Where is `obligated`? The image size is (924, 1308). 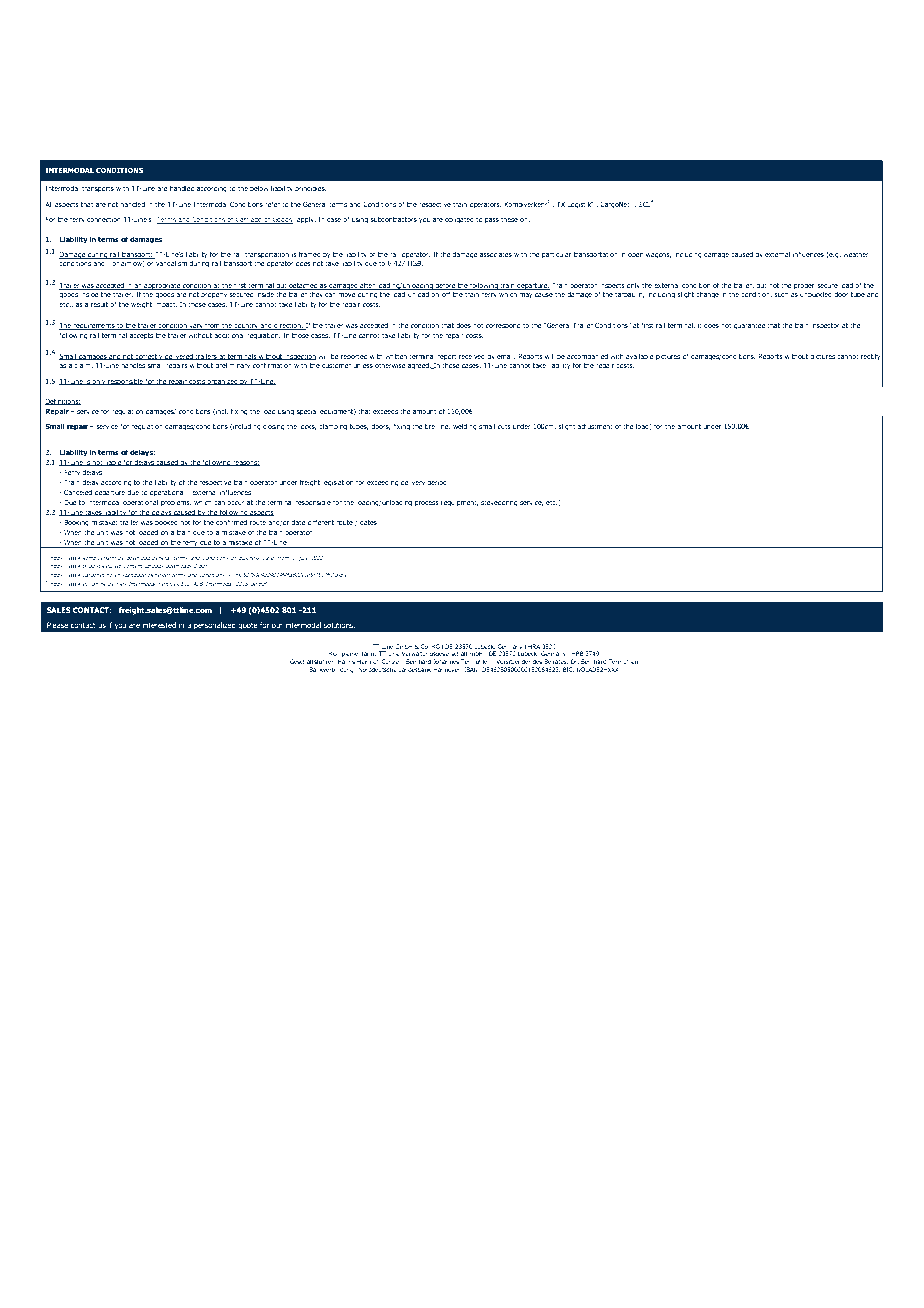 obligated is located at coordinates (459, 220).
